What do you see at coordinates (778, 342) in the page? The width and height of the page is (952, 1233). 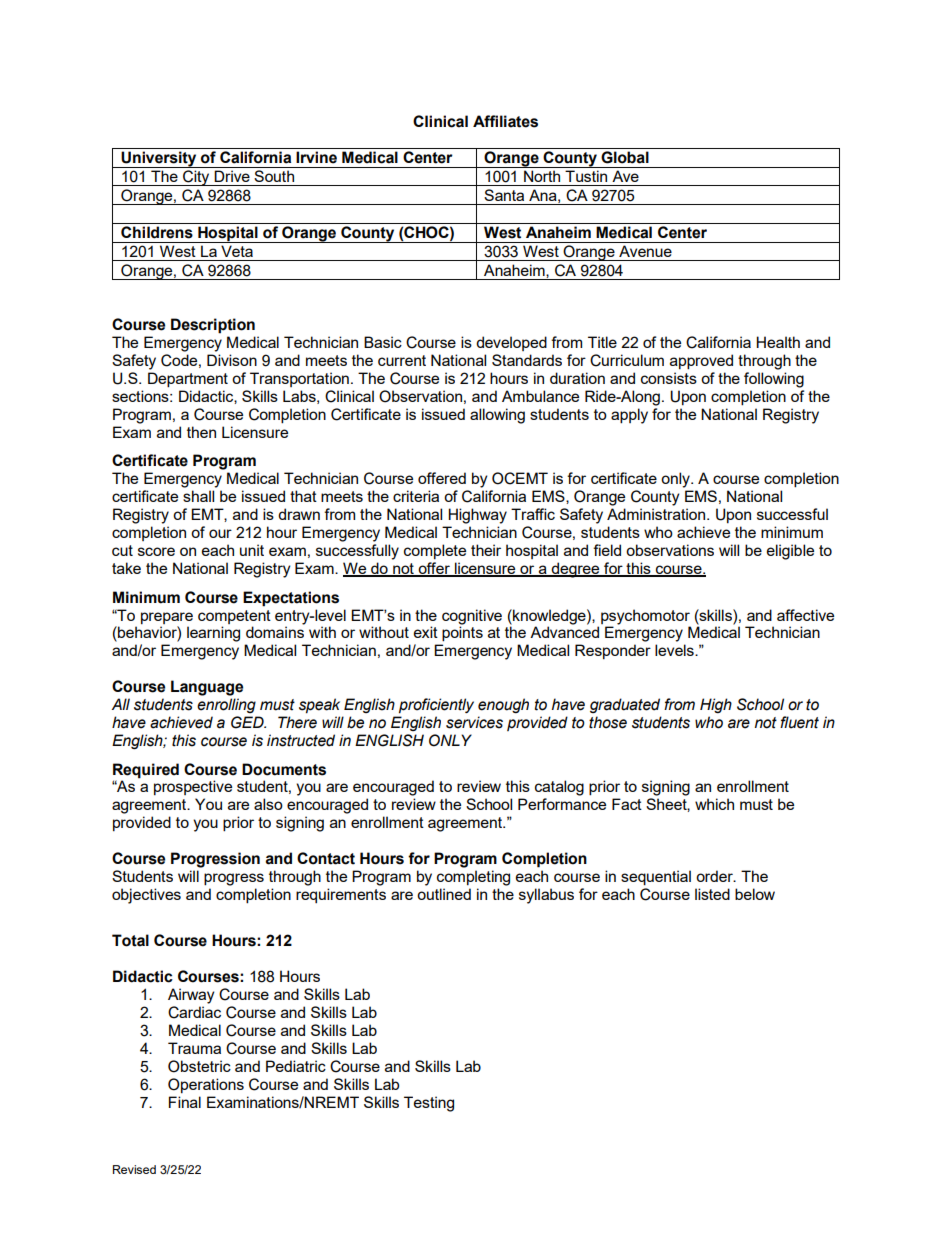 I see `Health` at bounding box center [778, 342].
